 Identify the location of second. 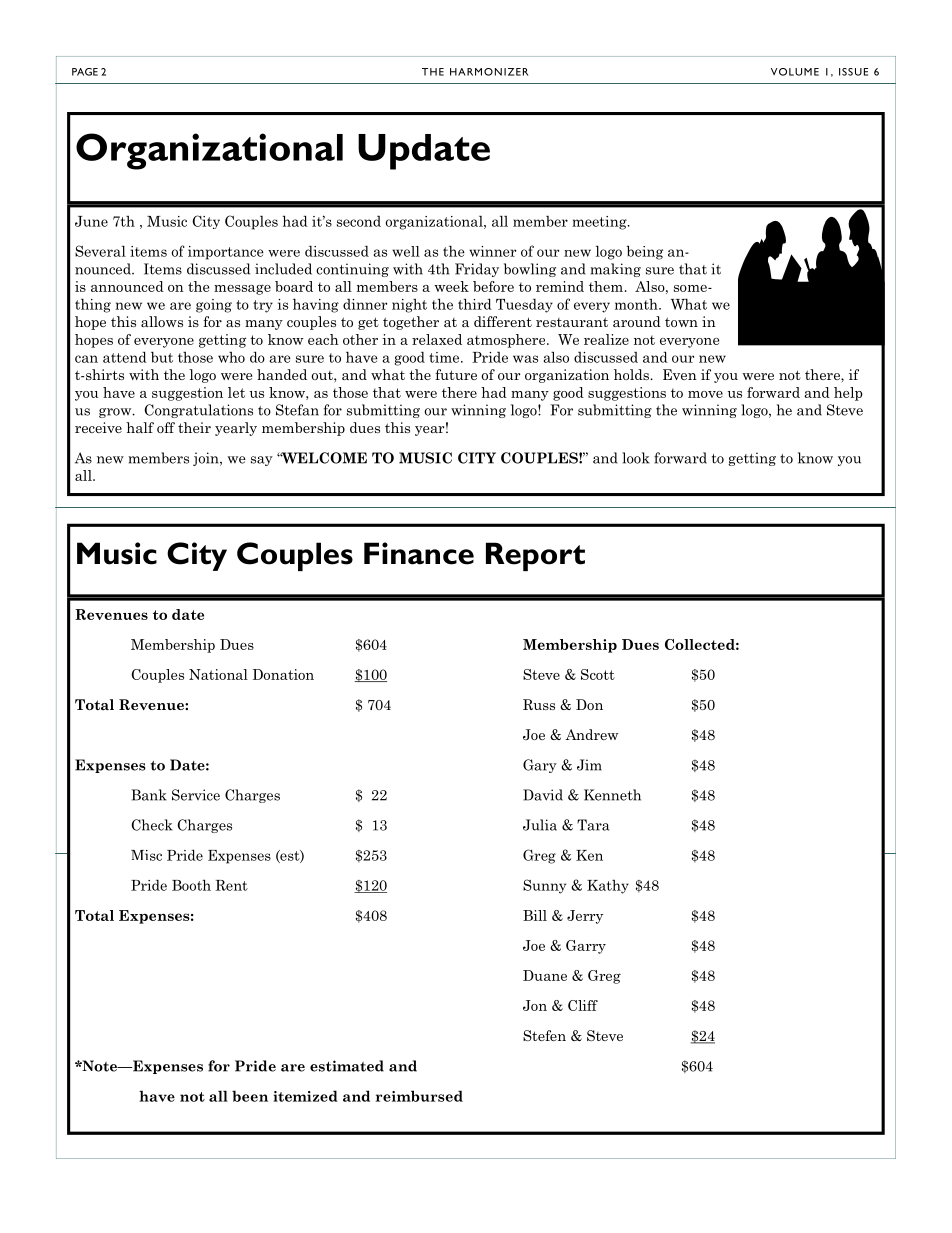
(359, 221).
